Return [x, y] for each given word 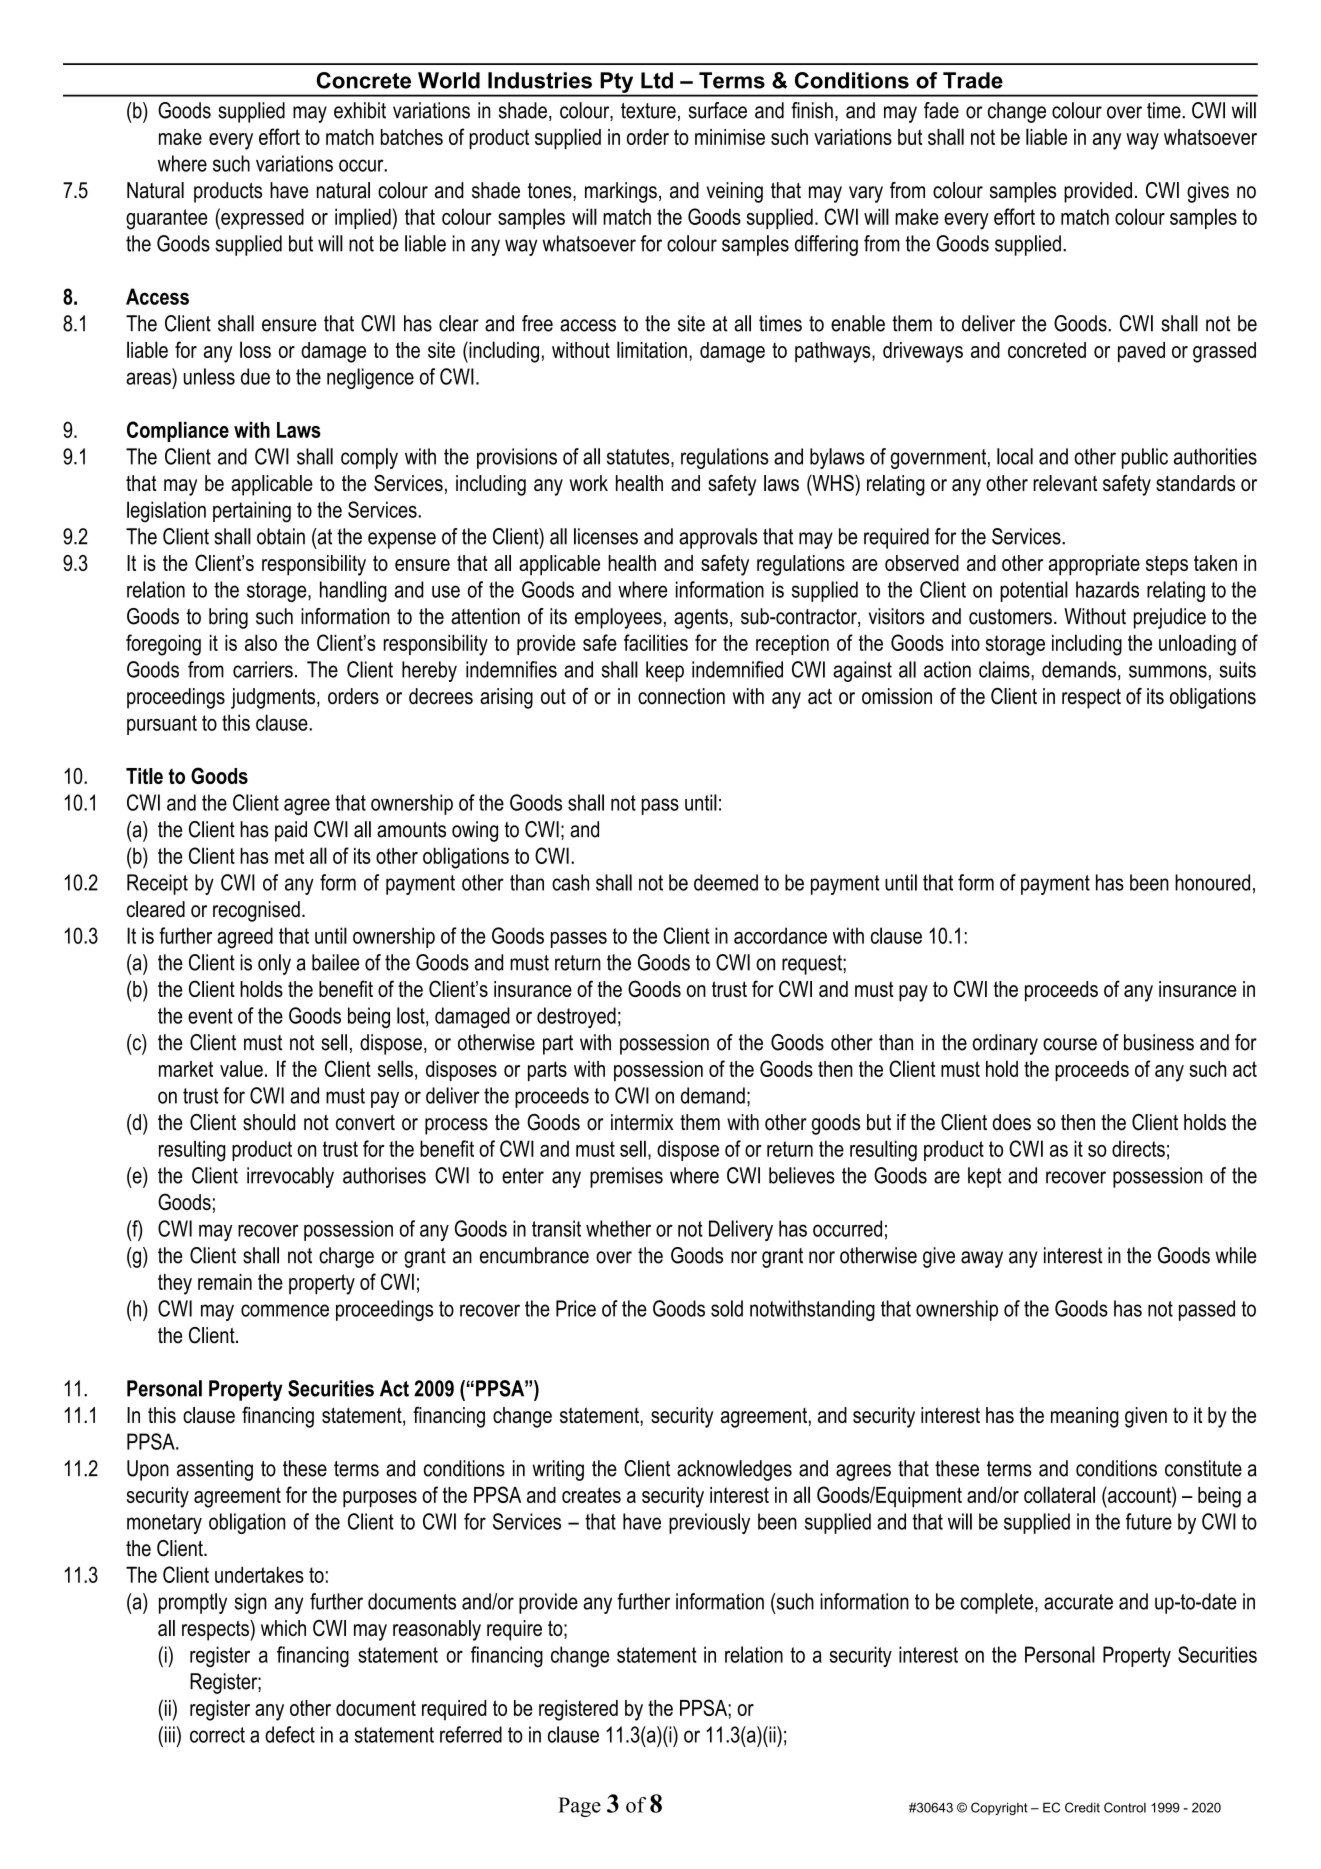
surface [718, 110]
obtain [281, 536]
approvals [718, 538]
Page [579, 1807]
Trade [973, 80]
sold [727, 1308]
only [274, 964]
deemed [726, 882]
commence [285, 1310]
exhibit [360, 110]
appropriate [1094, 565]
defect [290, 1734]
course [1070, 1044]
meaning [1085, 1417]
